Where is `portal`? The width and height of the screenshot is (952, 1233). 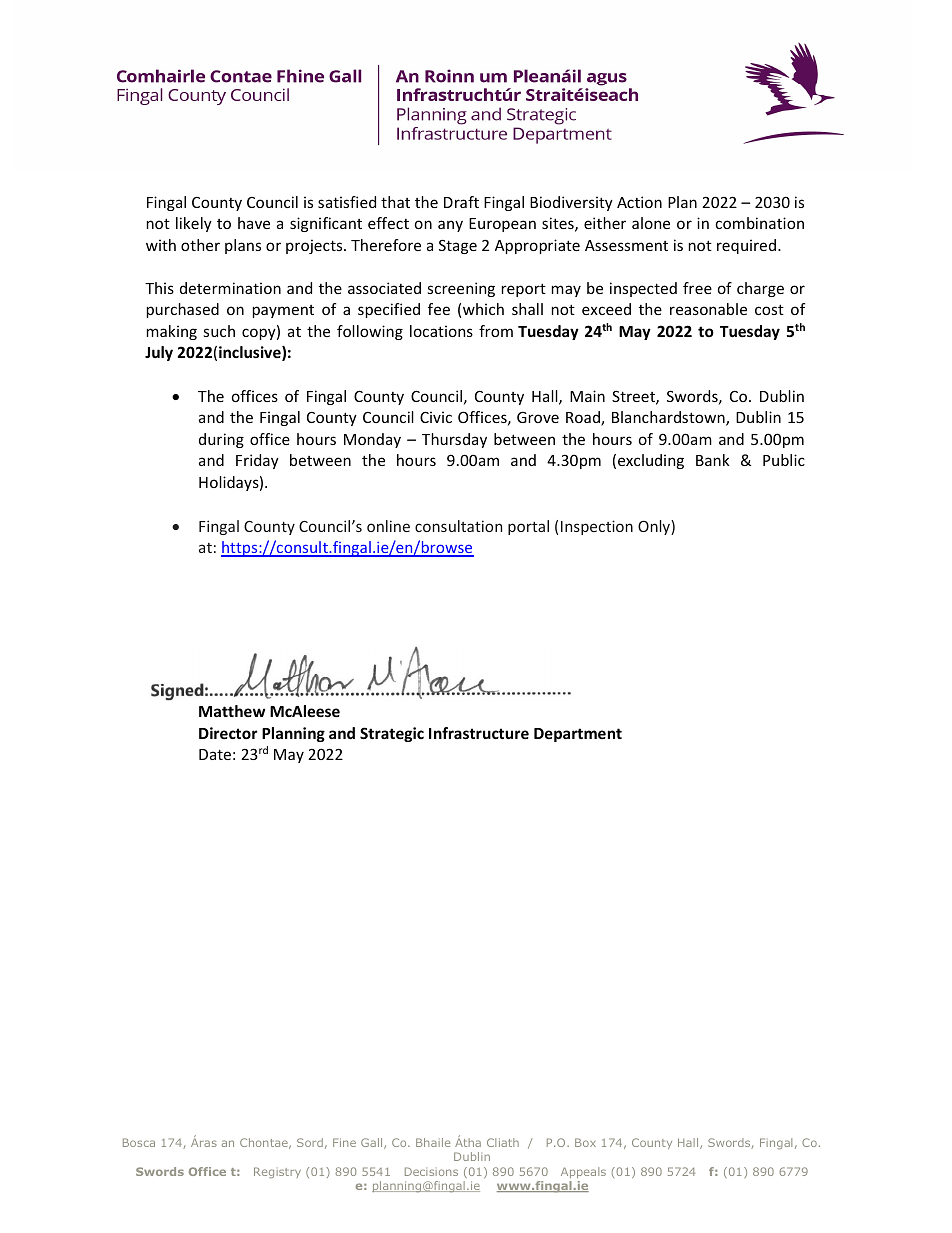 portal is located at coordinates (528, 527).
